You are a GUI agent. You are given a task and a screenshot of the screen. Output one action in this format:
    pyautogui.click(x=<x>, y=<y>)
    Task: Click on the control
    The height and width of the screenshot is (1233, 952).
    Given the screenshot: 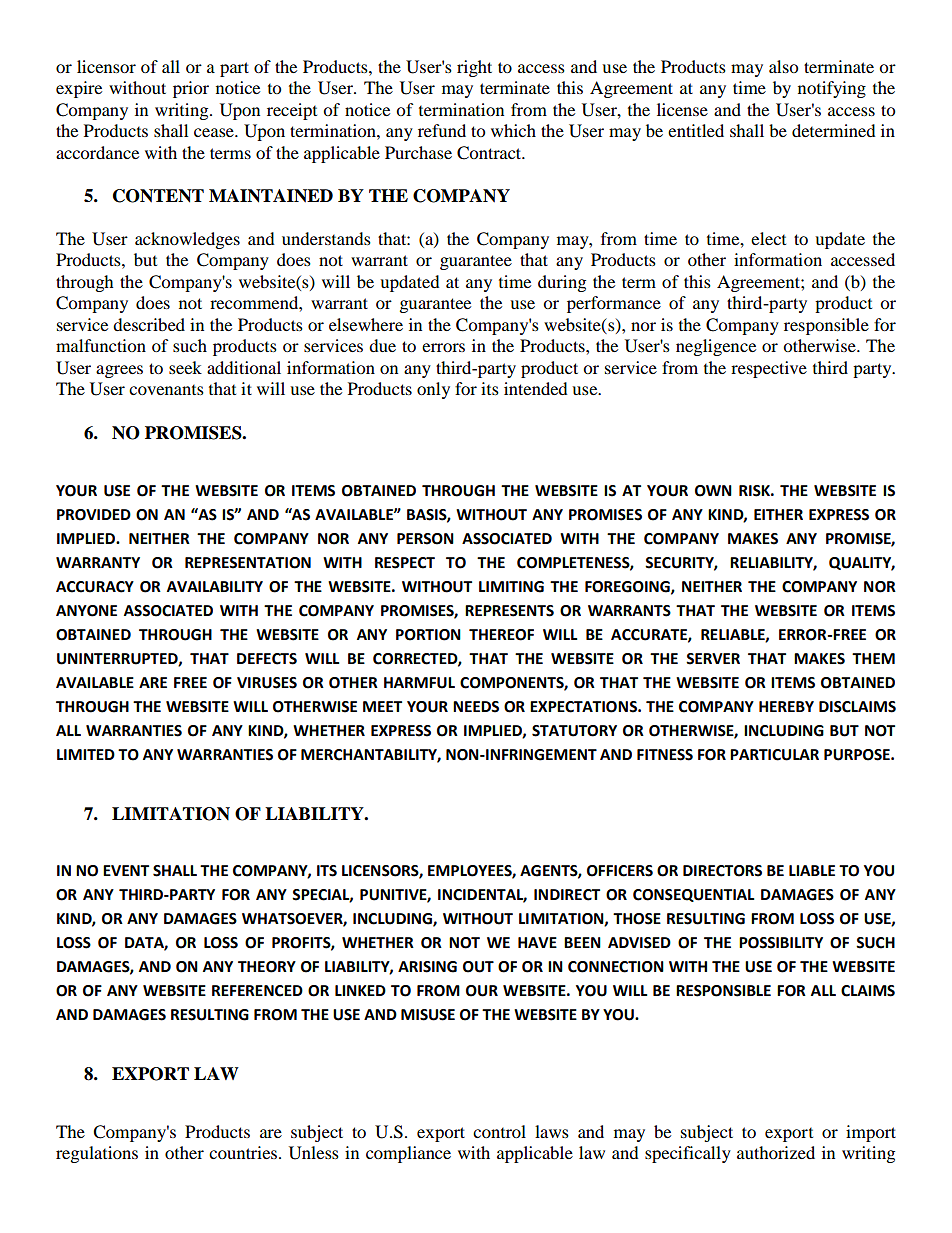 What is the action you would take?
    pyautogui.click(x=499, y=1131)
